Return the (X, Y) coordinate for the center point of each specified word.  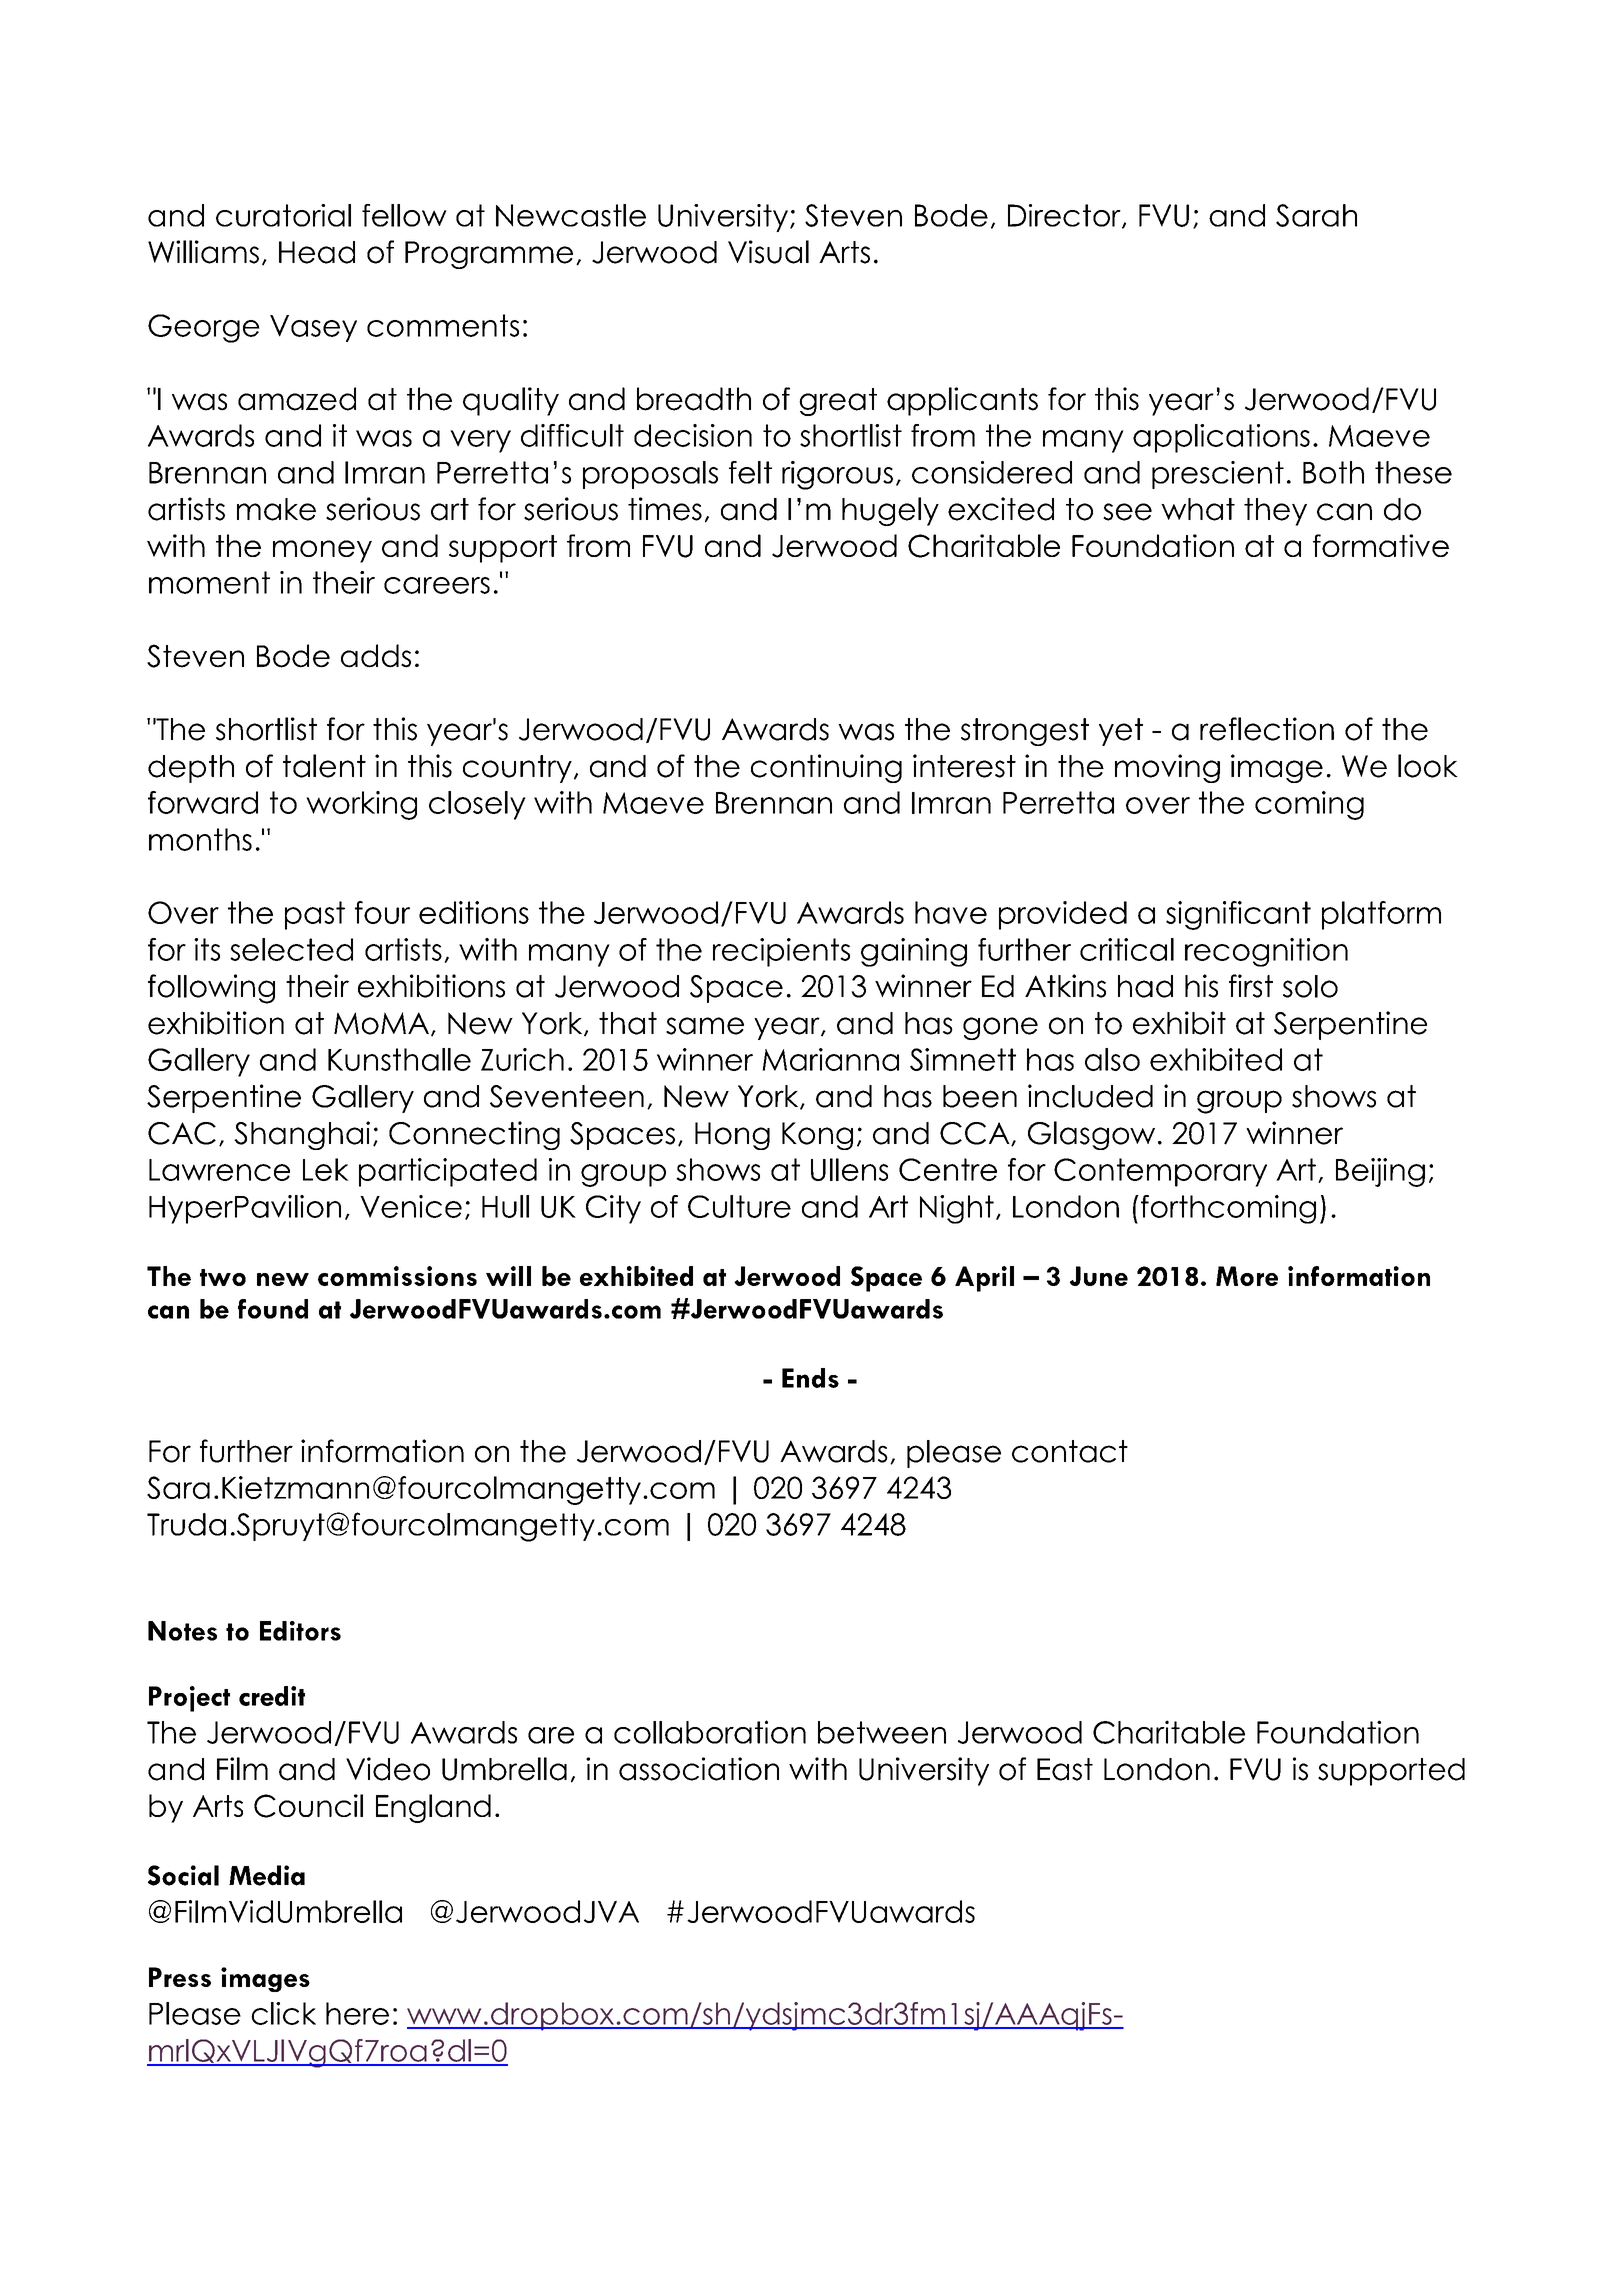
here (357, 2013)
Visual (768, 252)
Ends (810, 1378)
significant (1238, 915)
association (699, 1769)
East (1065, 1769)
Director (1065, 216)
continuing (826, 768)
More (1247, 1276)
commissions (397, 1276)
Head (317, 252)
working (361, 805)
